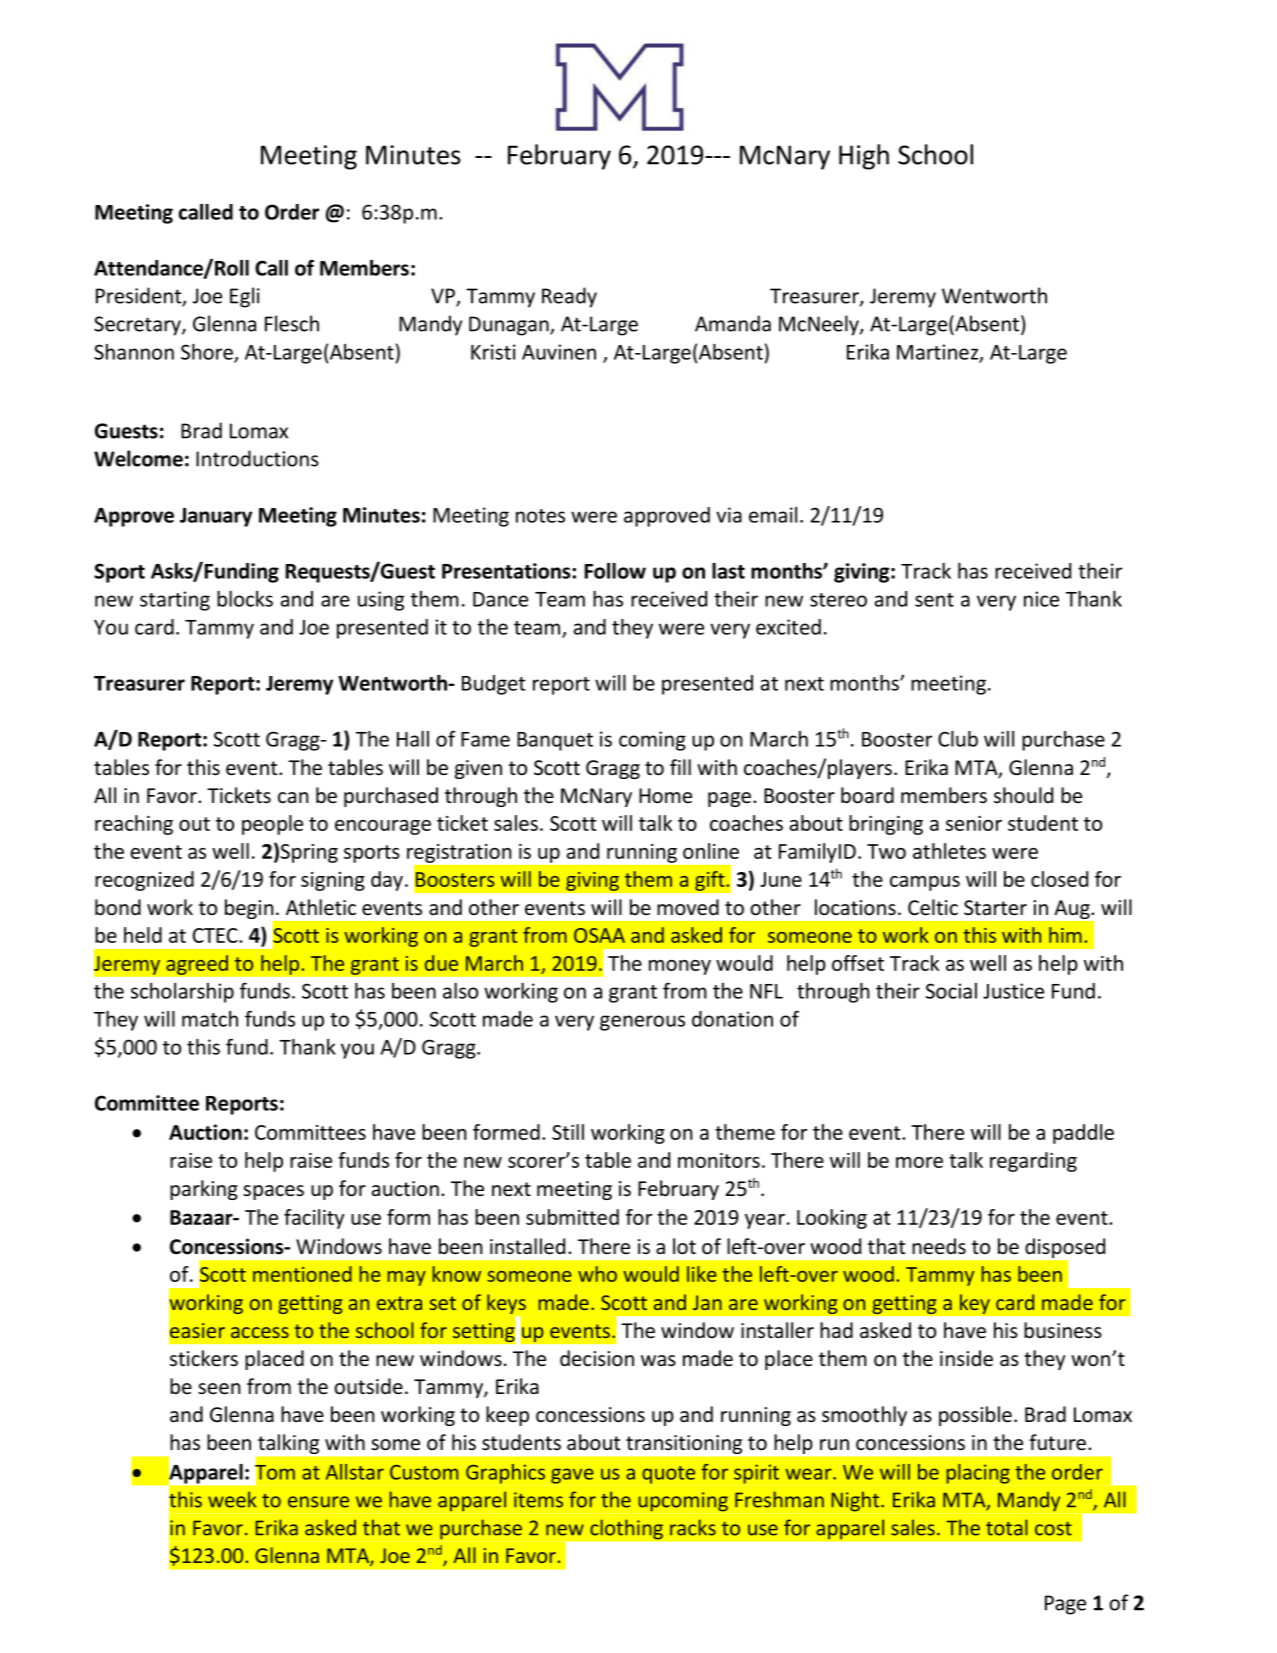  Describe the element at coordinates (665, 796) in the page. I see `Home` at that location.
